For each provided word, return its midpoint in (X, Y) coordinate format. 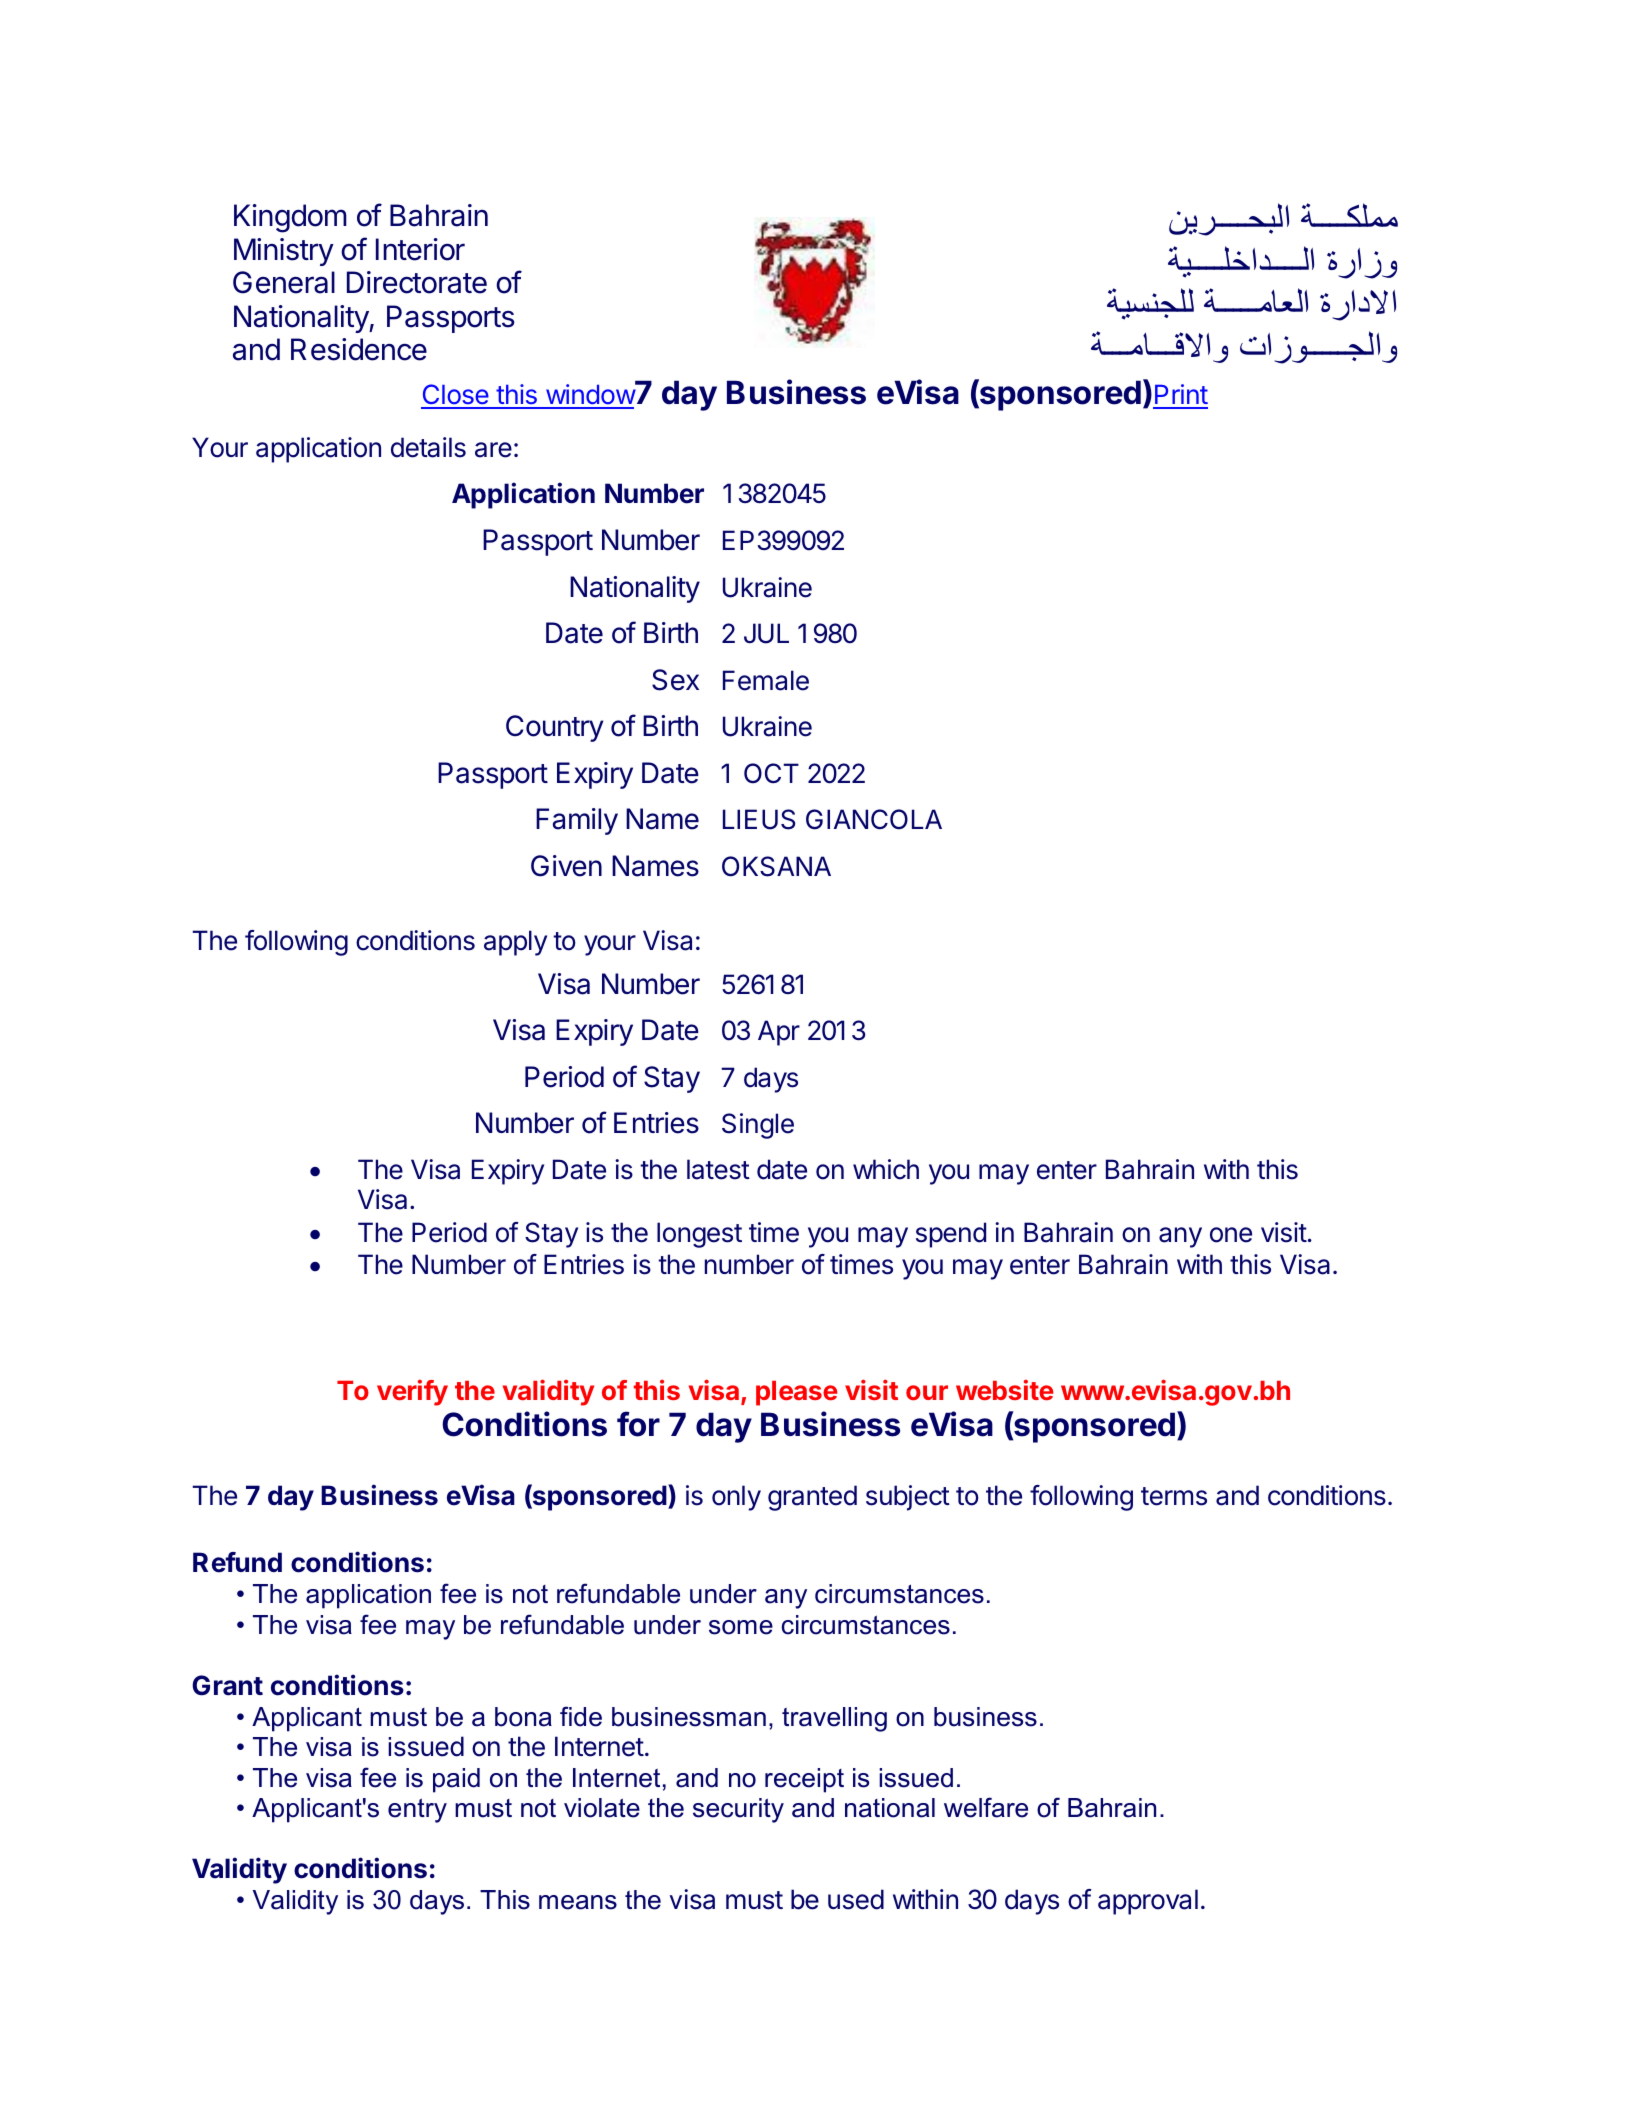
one (1231, 1235)
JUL (766, 633)
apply (515, 943)
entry (417, 1810)
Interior (420, 249)
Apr (779, 1033)
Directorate (417, 282)
